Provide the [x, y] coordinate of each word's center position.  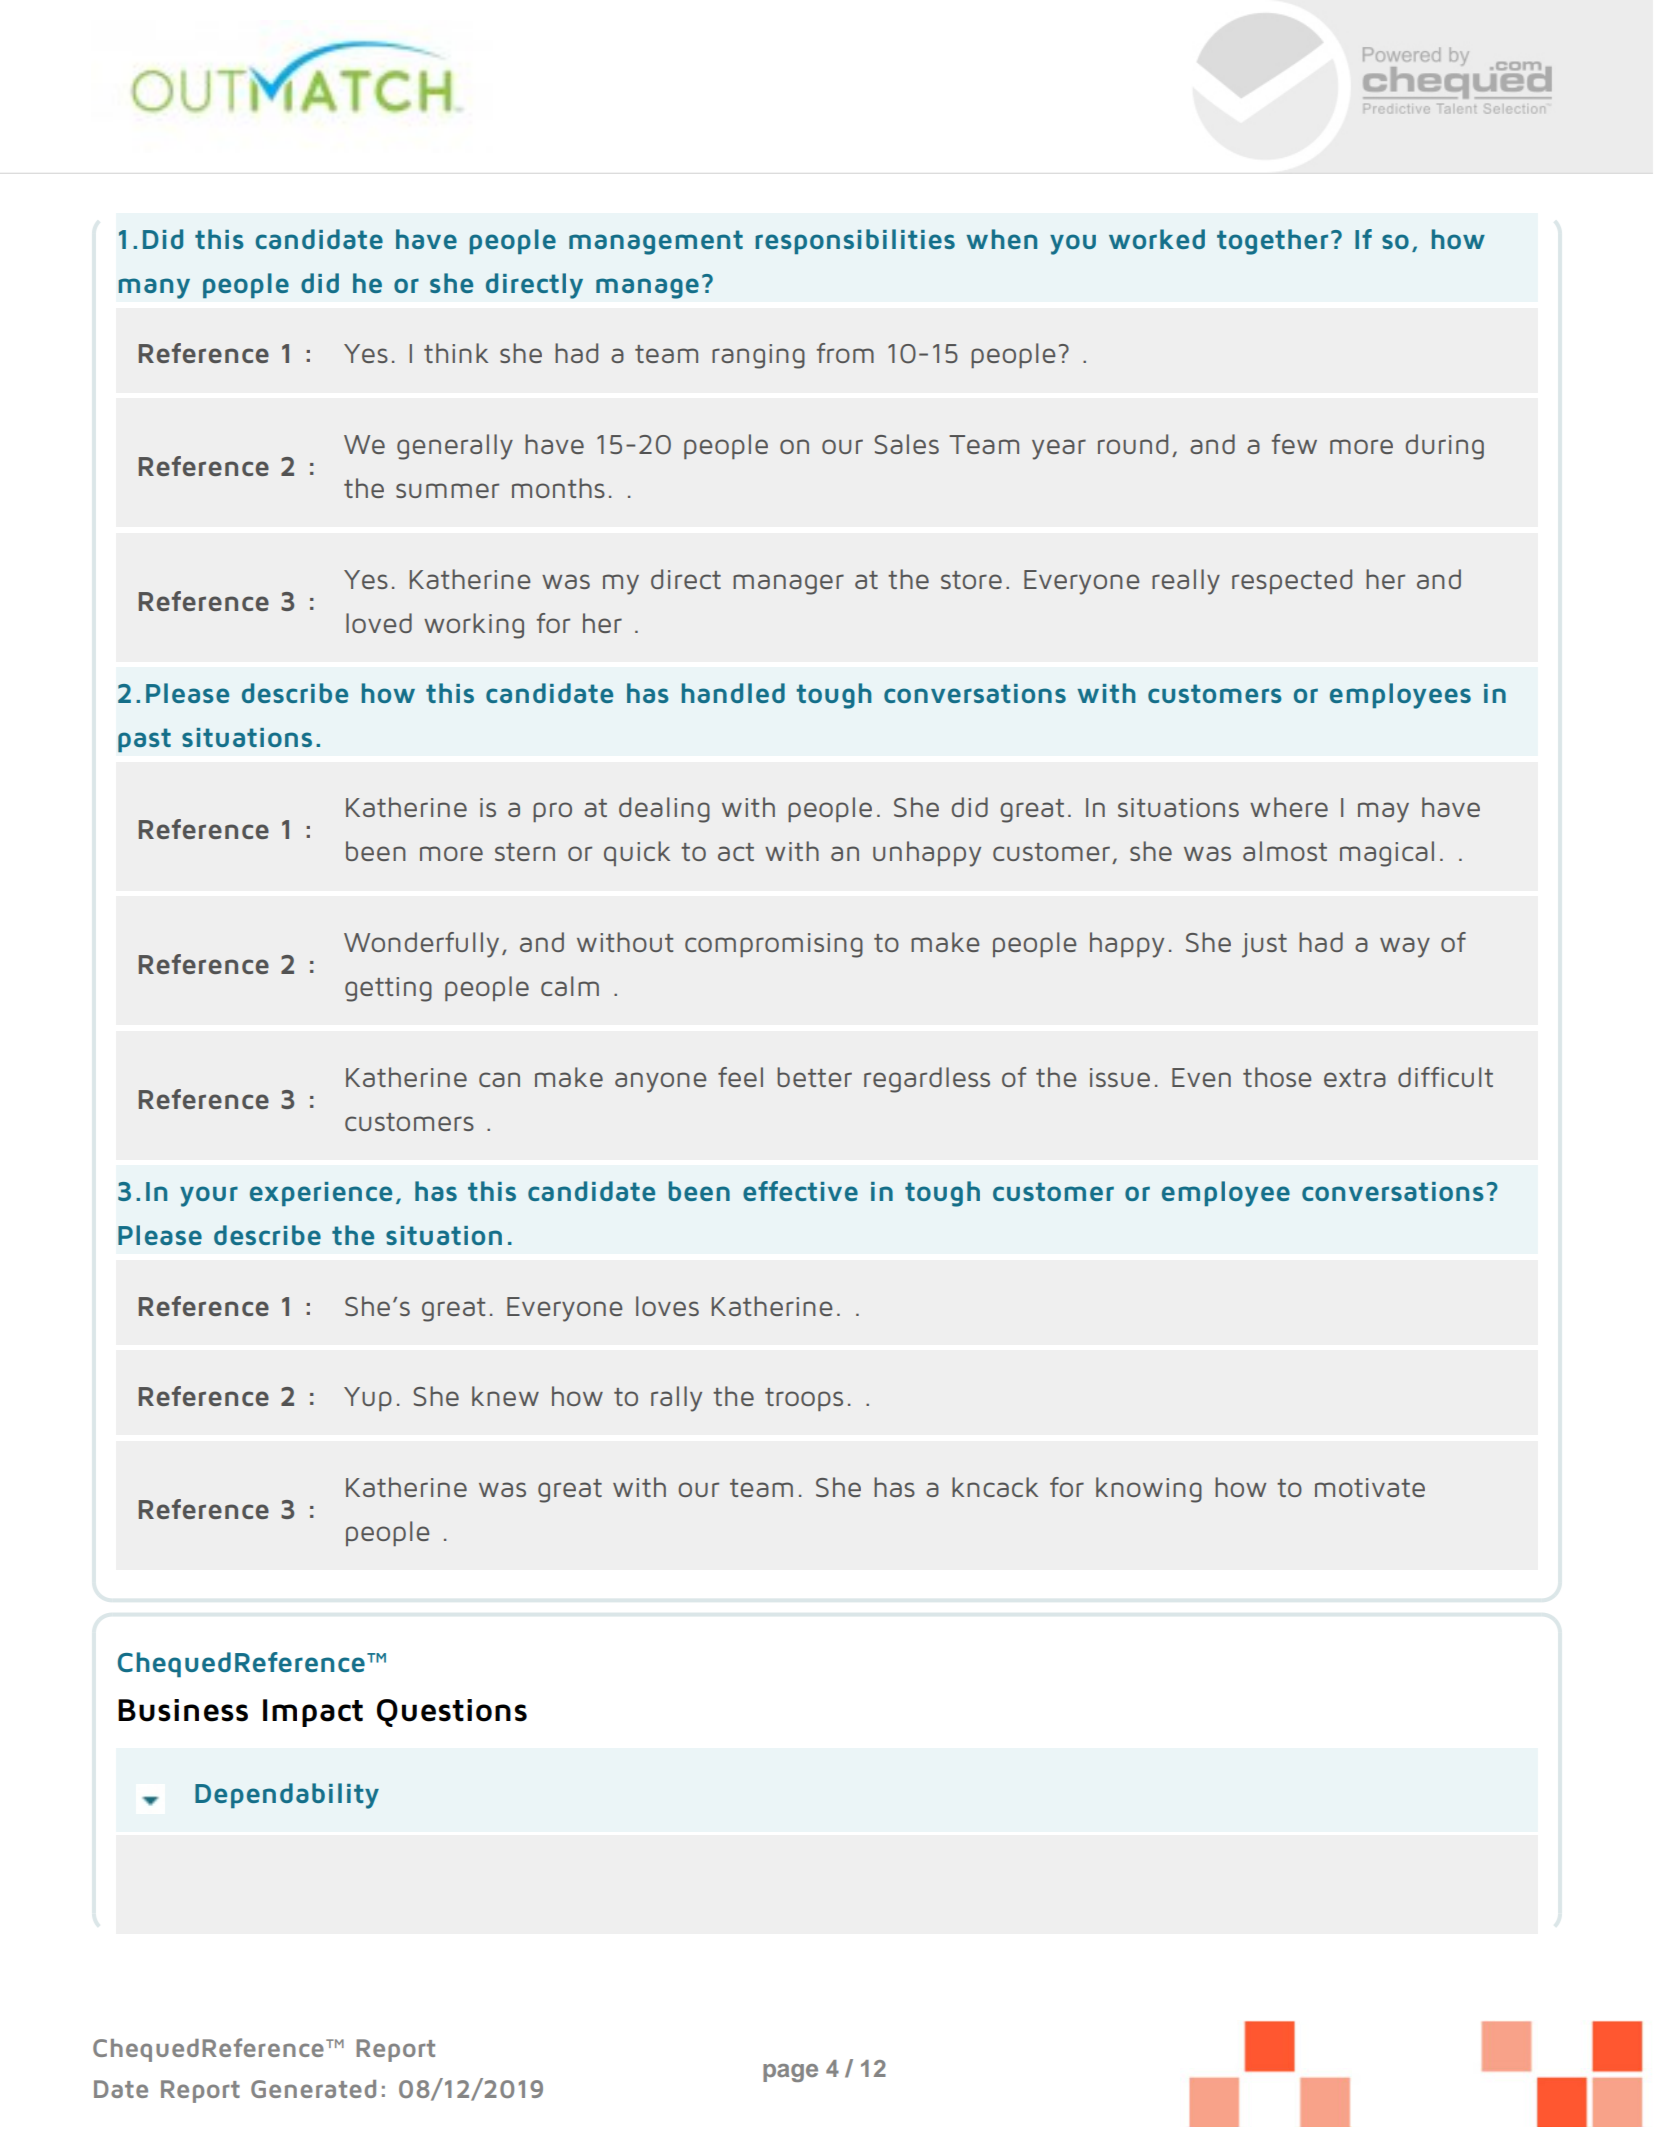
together [1272, 242]
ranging [758, 356]
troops [804, 1399]
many [154, 288]
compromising [774, 945]
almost [1285, 851]
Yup [368, 1399]
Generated [313, 2089]
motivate [1370, 1487]
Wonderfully [421, 945]
